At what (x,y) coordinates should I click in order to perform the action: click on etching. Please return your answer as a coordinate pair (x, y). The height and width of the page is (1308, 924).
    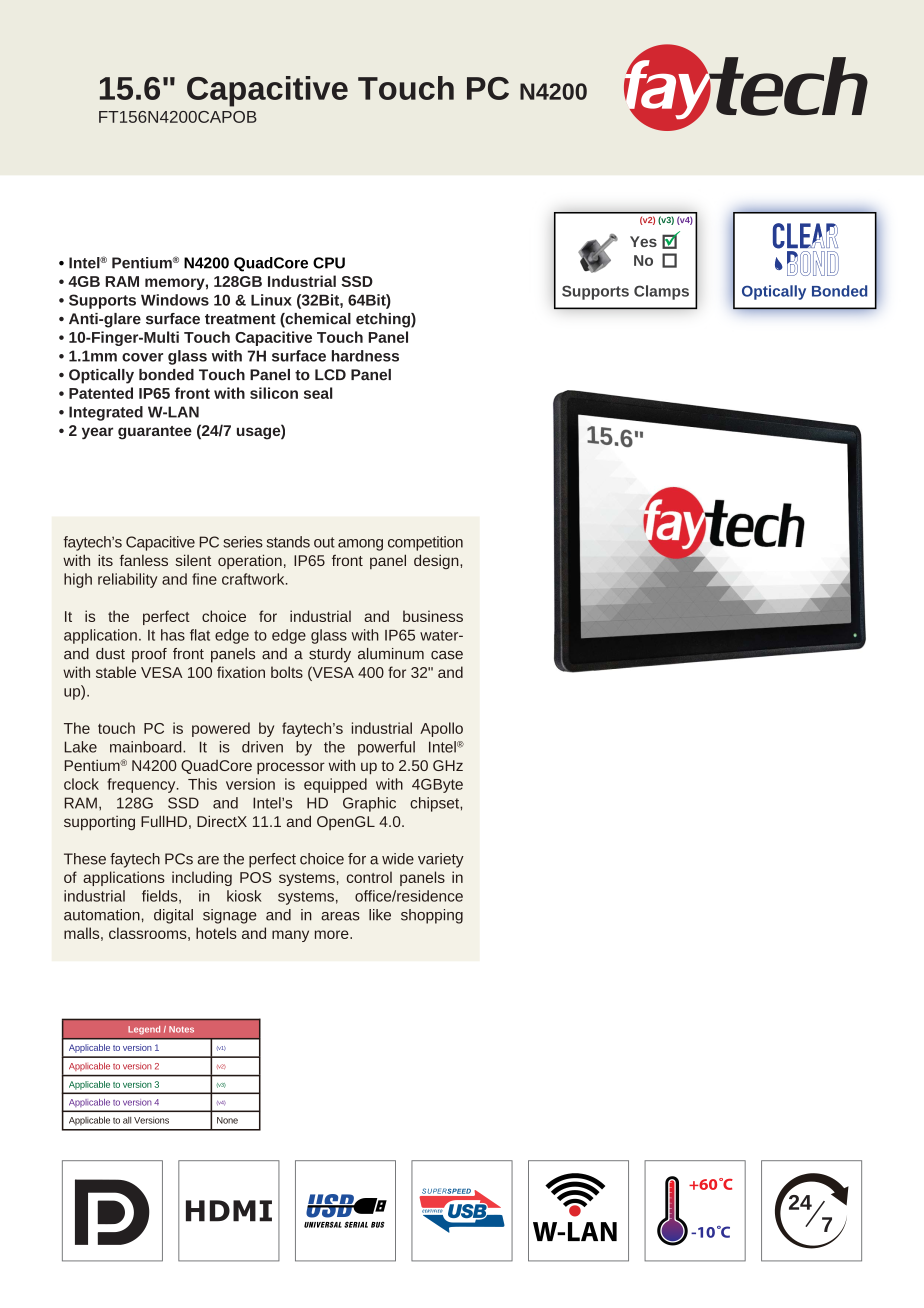
    Looking at the image, I should click on (384, 320).
